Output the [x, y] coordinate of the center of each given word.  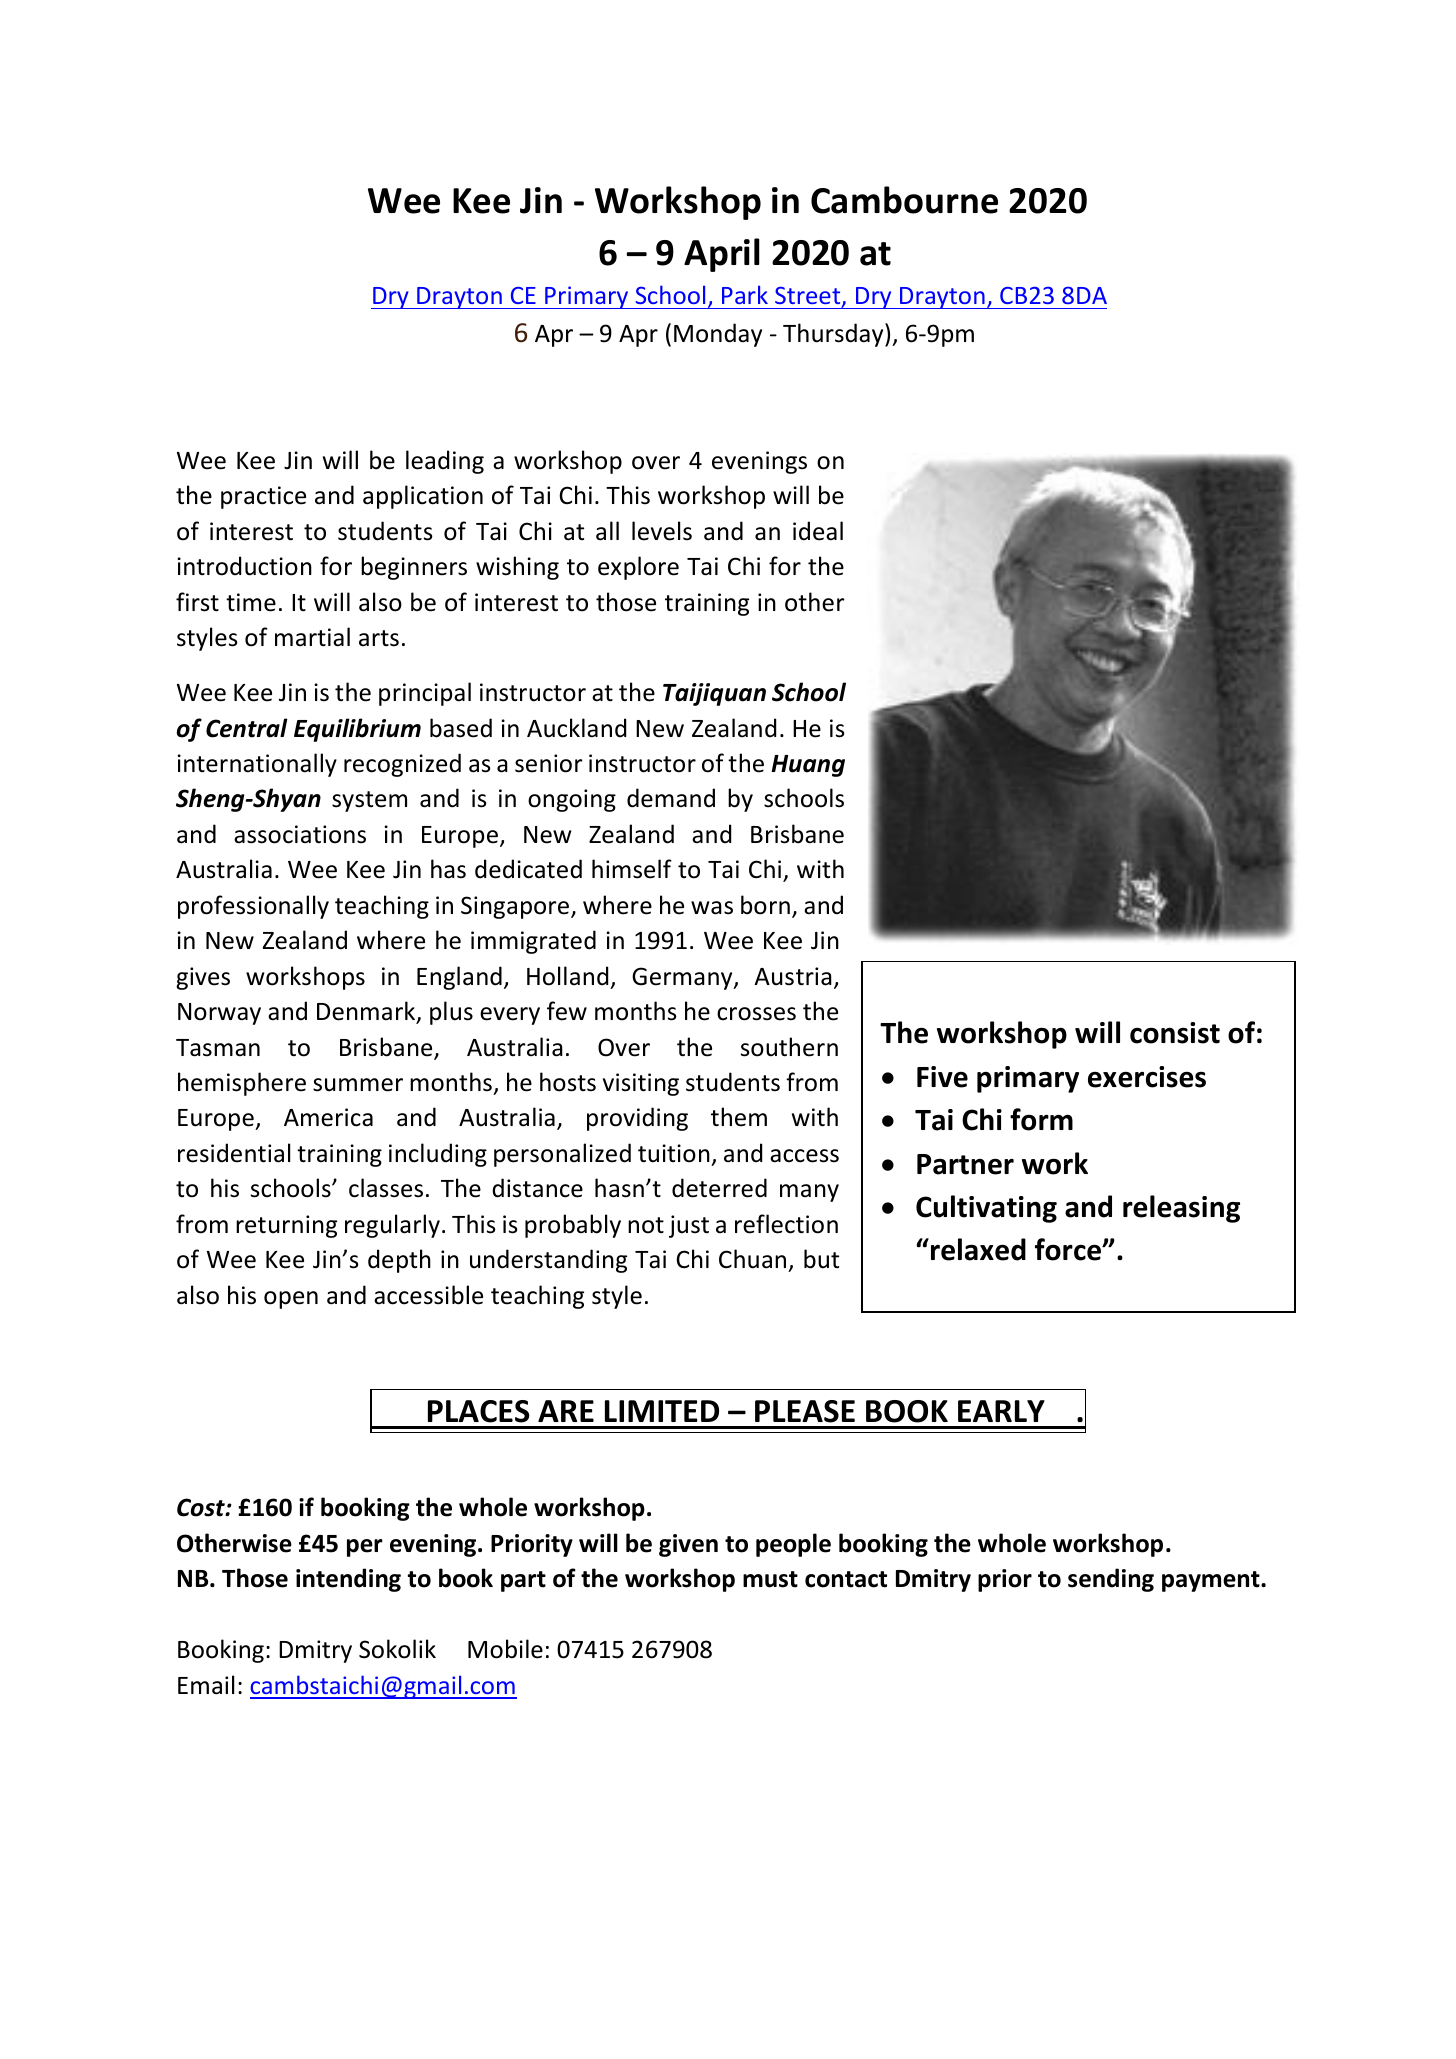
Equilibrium [357, 730]
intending [348, 1580]
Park [745, 294]
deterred [719, 1188]
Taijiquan [714, 694]
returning [286, 1226]
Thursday [834, 335]
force [1069, 1249]
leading [445, 462]
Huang [808, 766]
